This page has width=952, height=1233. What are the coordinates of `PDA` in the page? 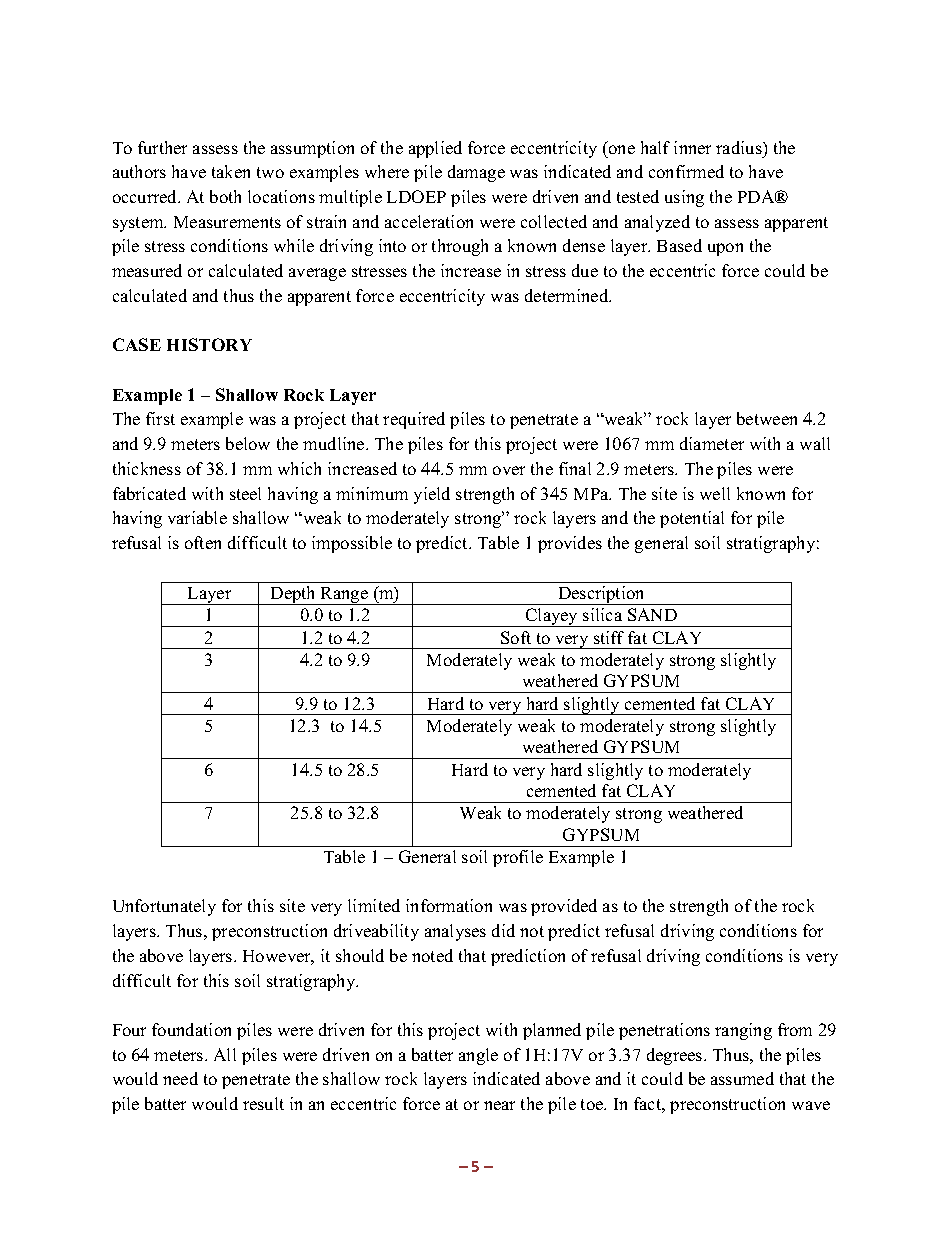 It's located at (757, 196).
